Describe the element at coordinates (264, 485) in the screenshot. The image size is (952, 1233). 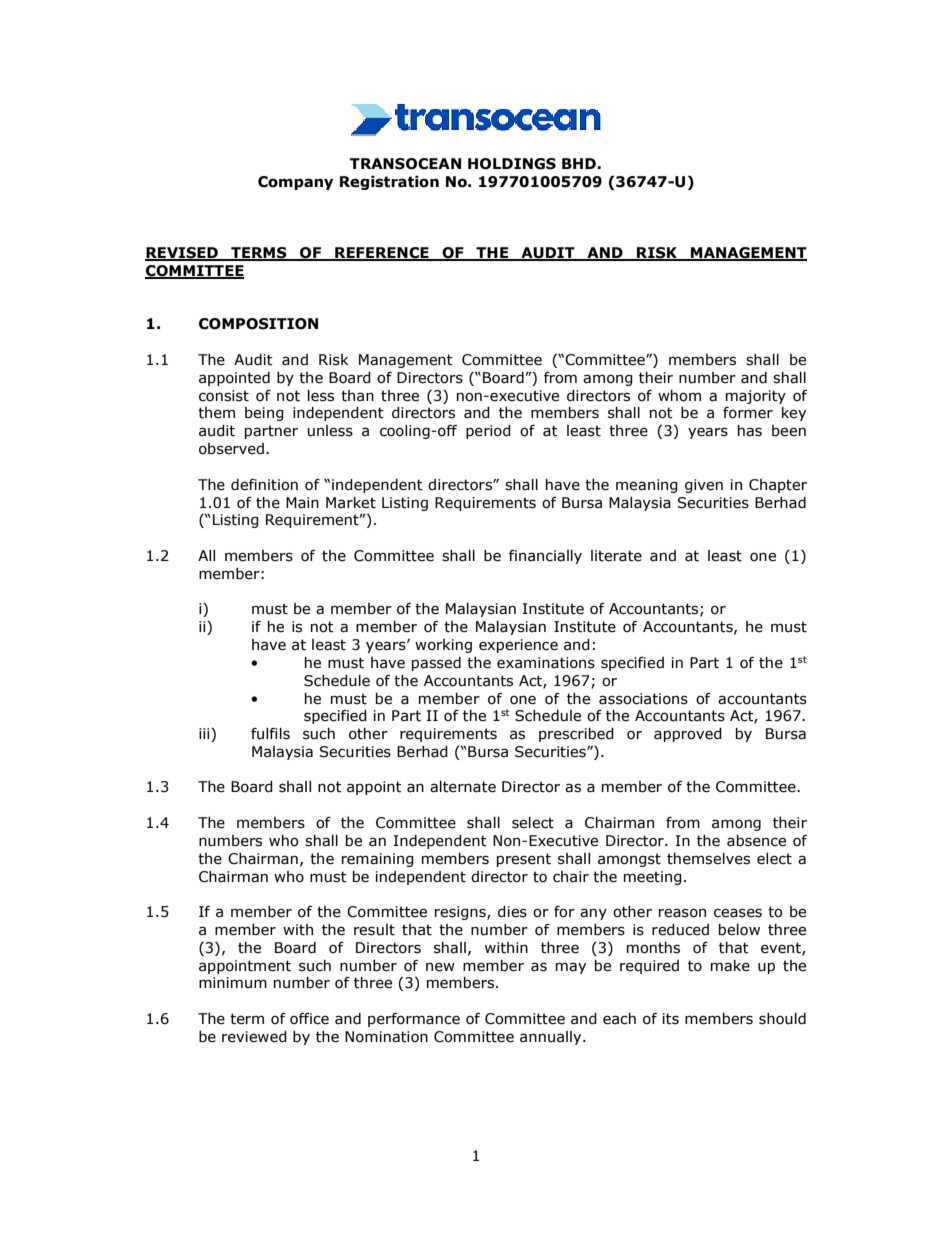
I see `definition` at that location.
